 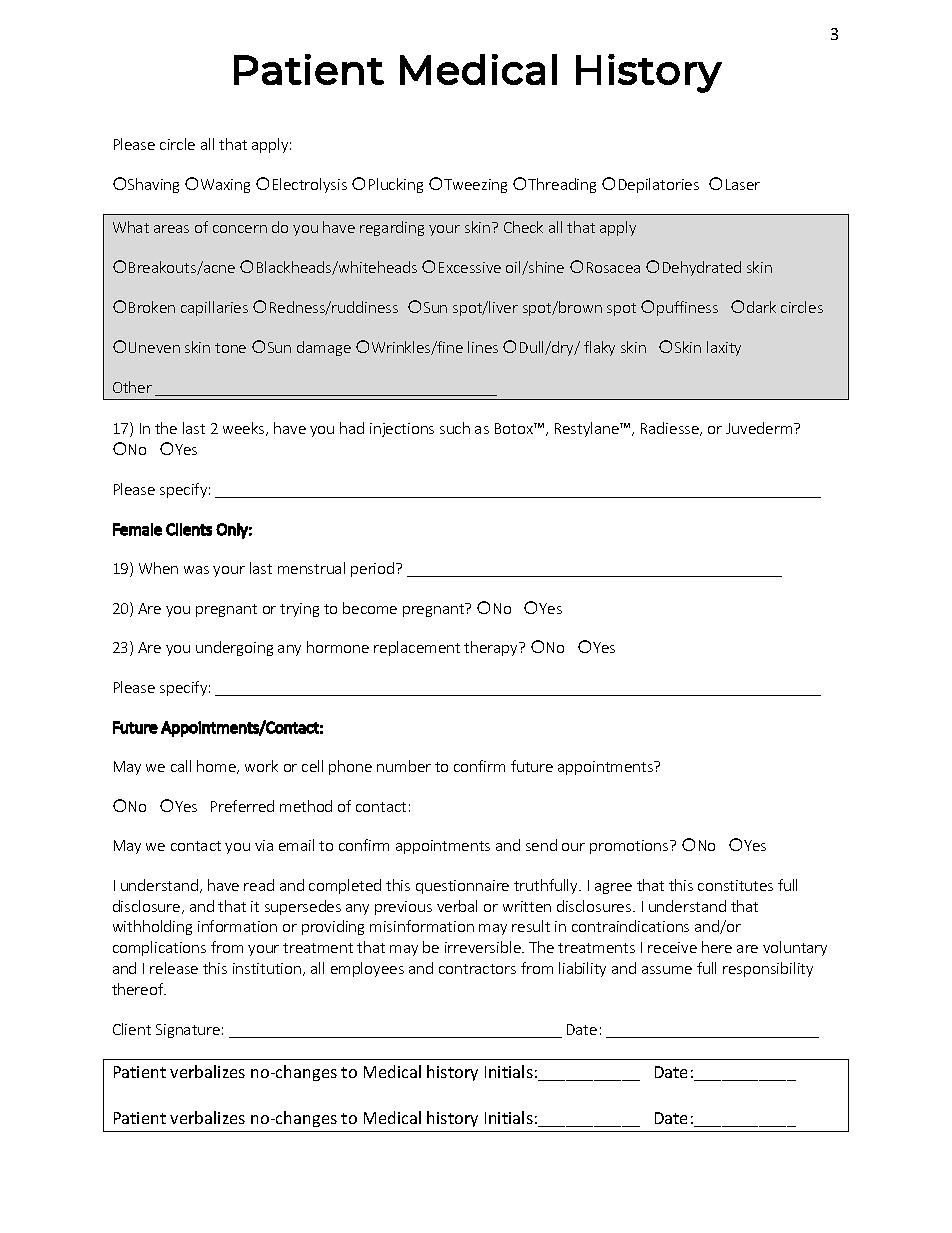 What do you see at coordinates (196, 570) in the screenshot?
I see `was` at bounding box center [196, 570].
